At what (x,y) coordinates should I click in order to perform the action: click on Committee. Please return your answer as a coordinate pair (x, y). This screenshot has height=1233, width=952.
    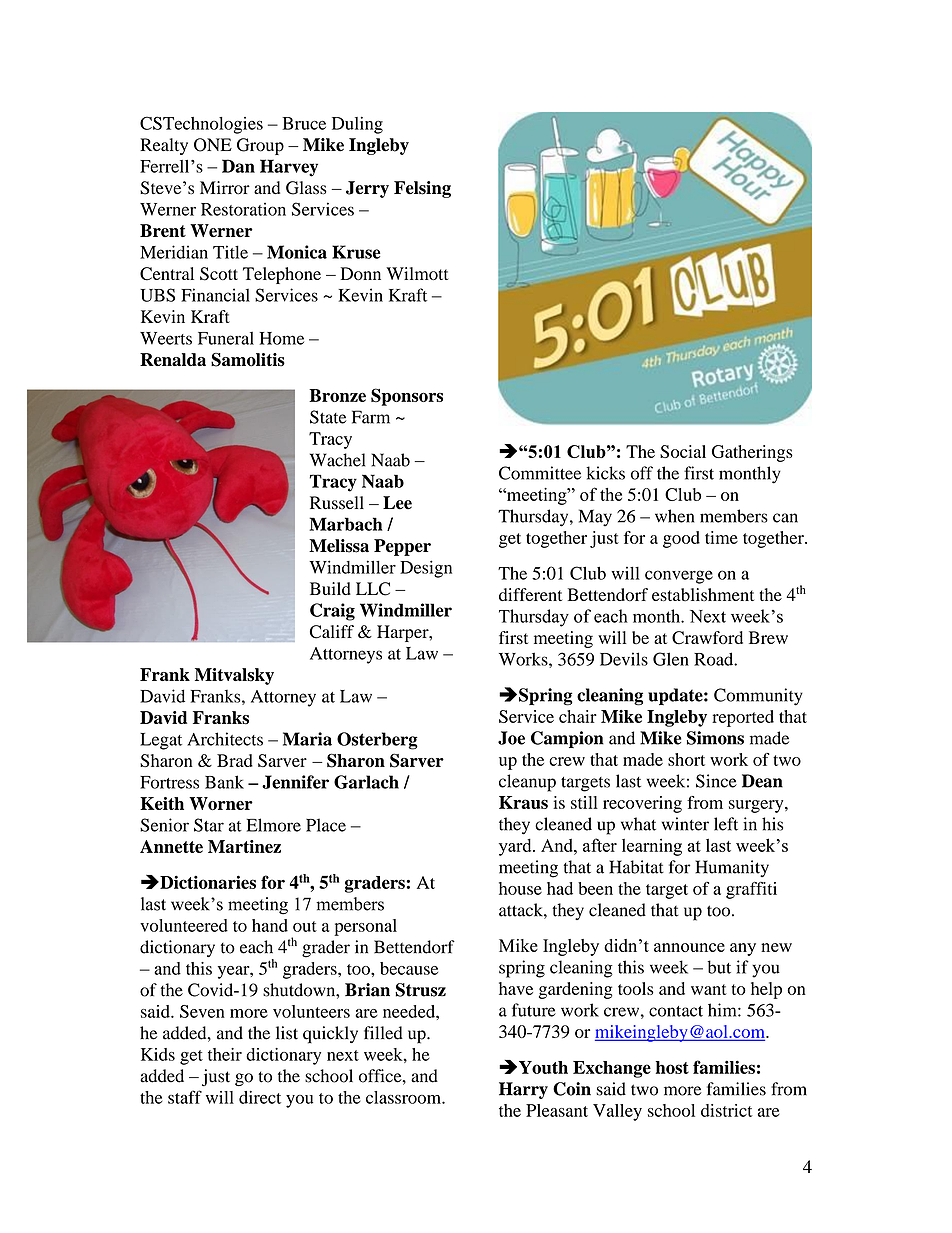
    Looking at the image, I should click on (540, 473).
